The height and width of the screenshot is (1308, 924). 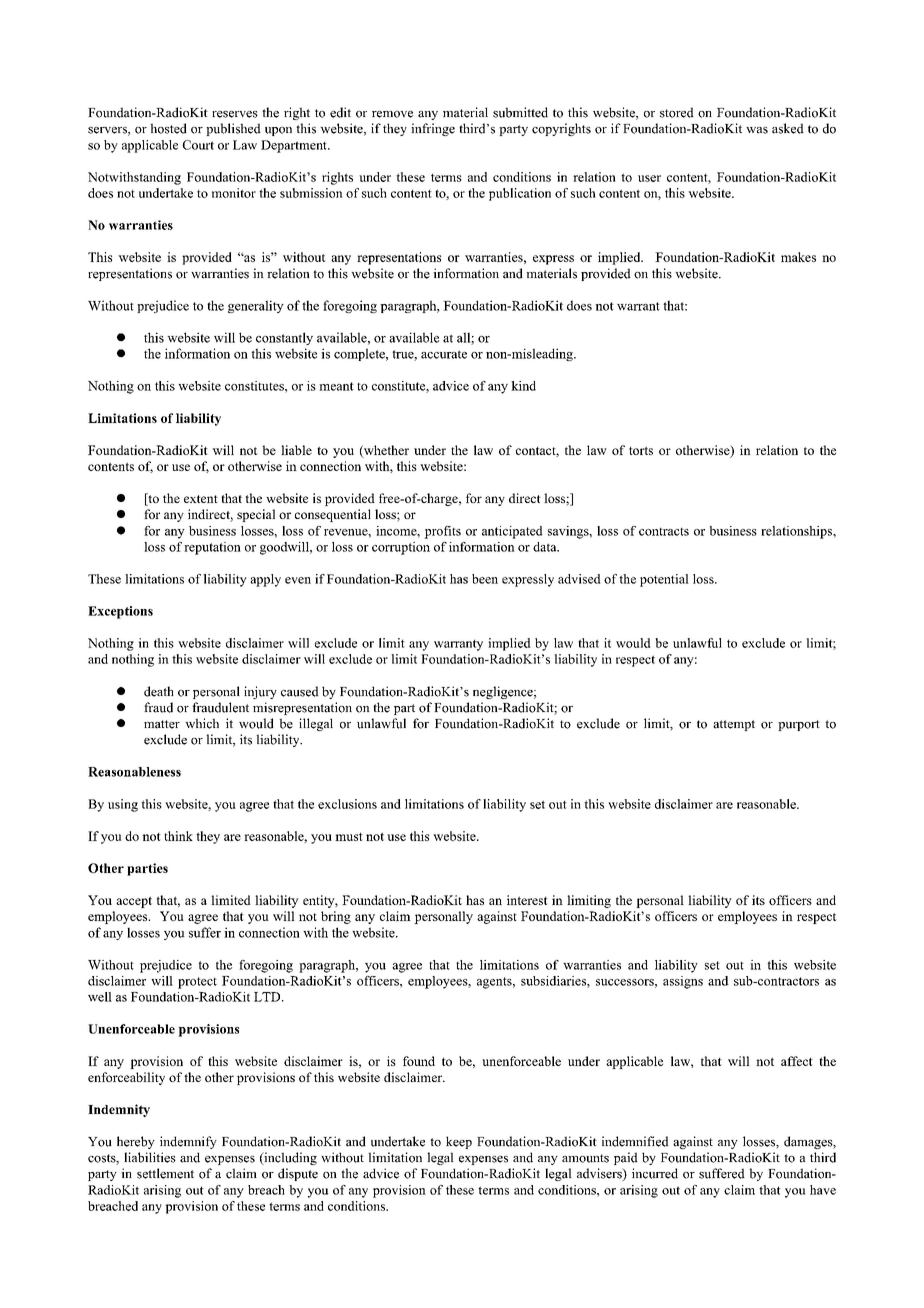 What do you see at coordinates (485, 579) in the screenshot?
I see `been` at bounding box center [485, 579].
